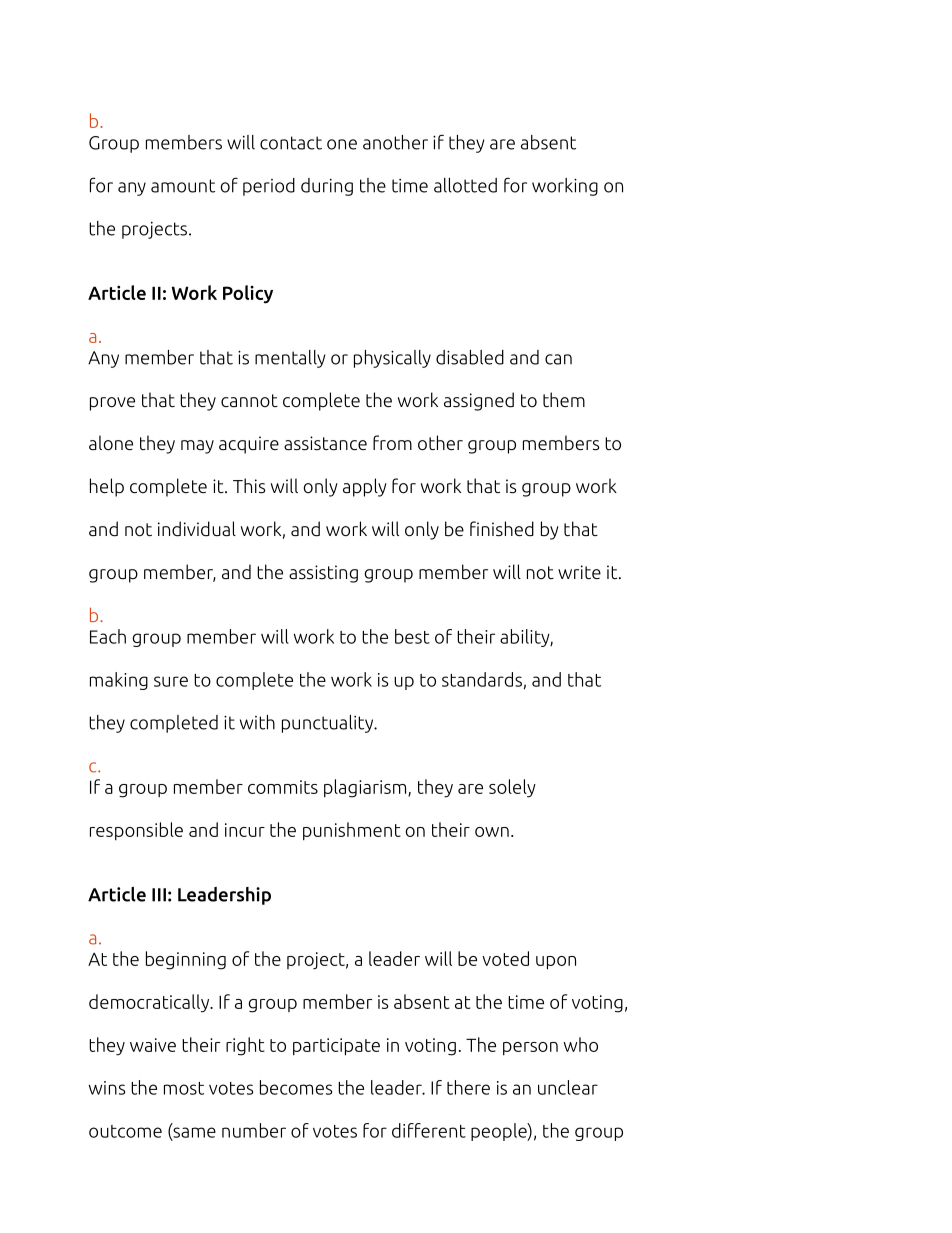 The height and width of the page is (1233, 952). Describe the element at coordinates (568, 1087) in the page. I see `unclear` at that location.
